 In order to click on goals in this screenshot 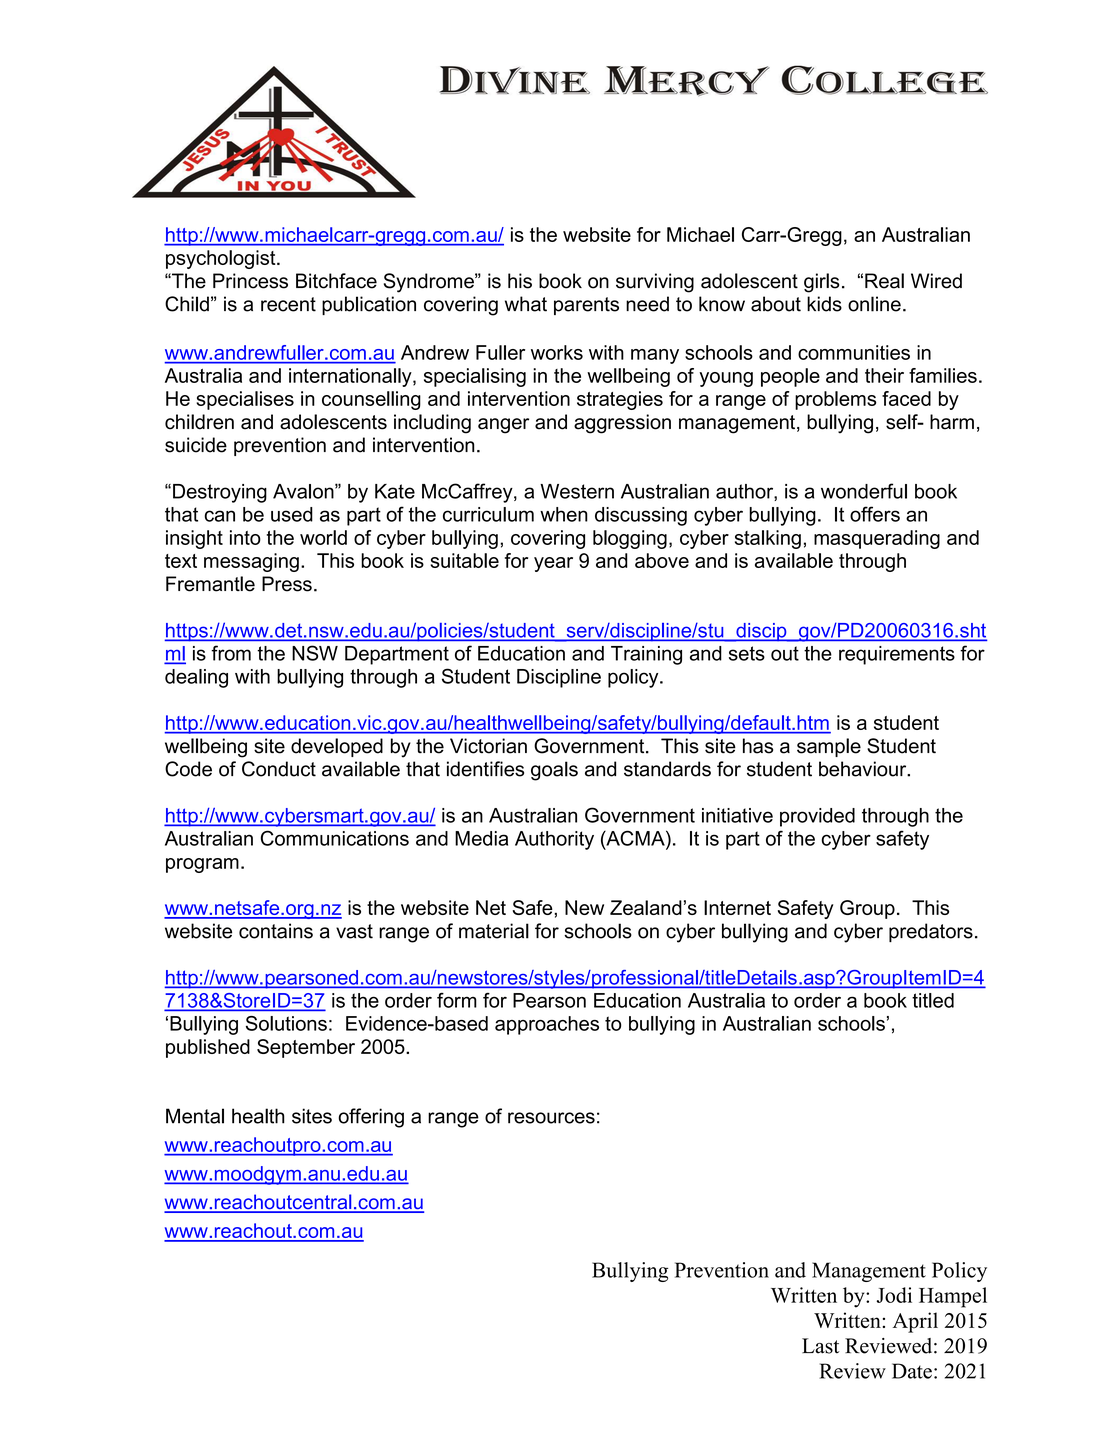, I will do `click(554, 771)`.
